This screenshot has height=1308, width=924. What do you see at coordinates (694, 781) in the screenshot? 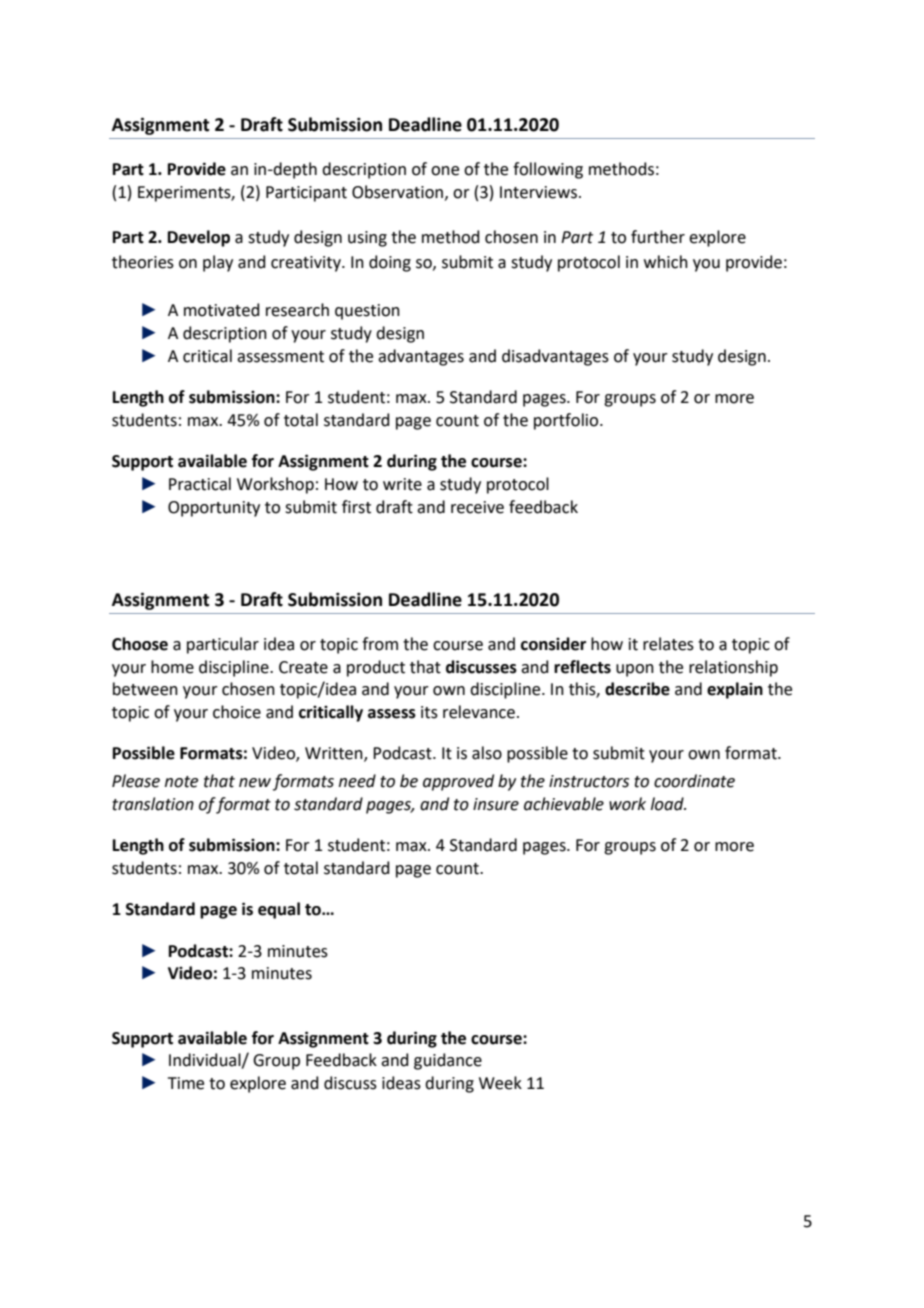
I see `coordinate` at bounding box center [694, 781].
